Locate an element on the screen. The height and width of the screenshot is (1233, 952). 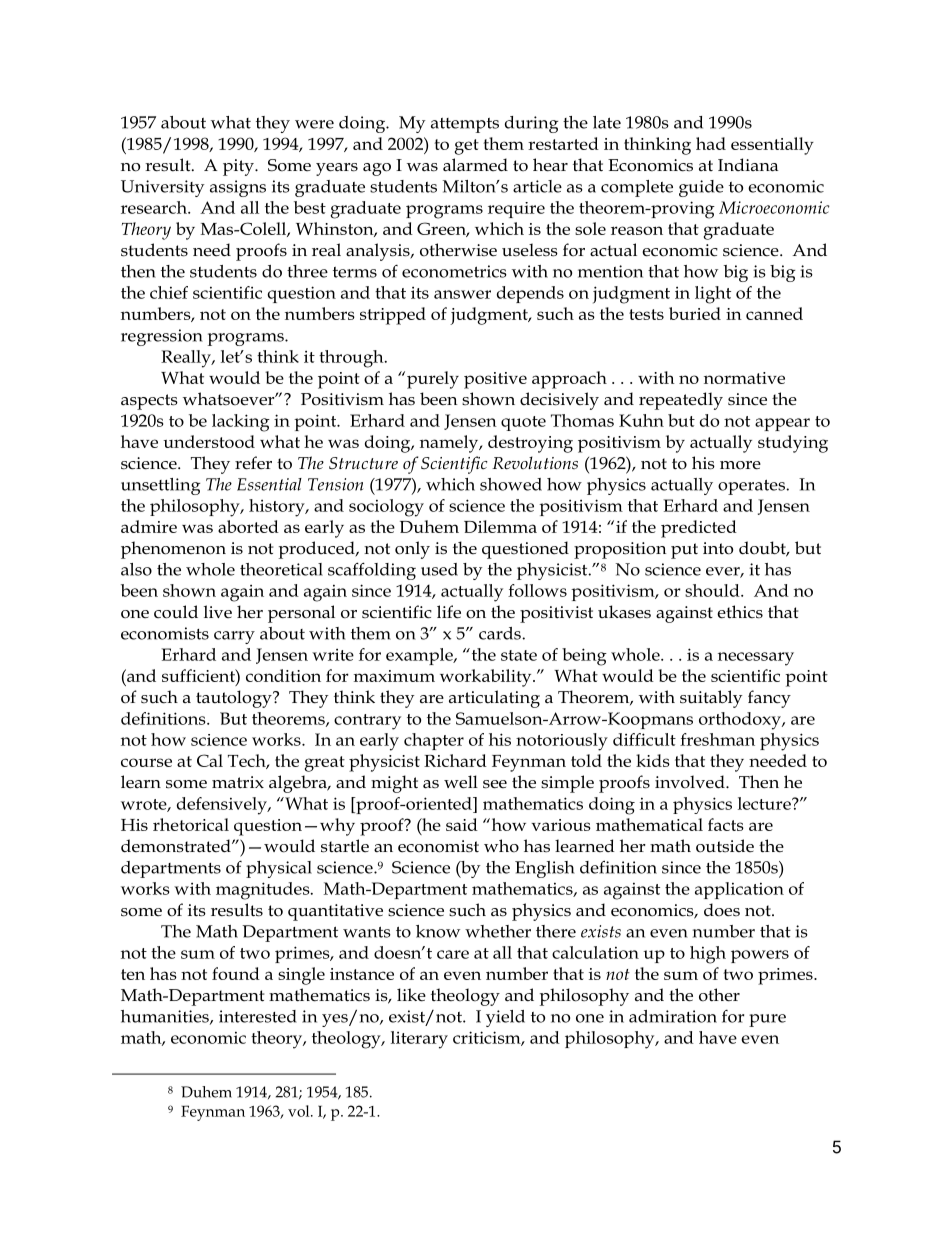
pity is located at coordinates (239, 167).
